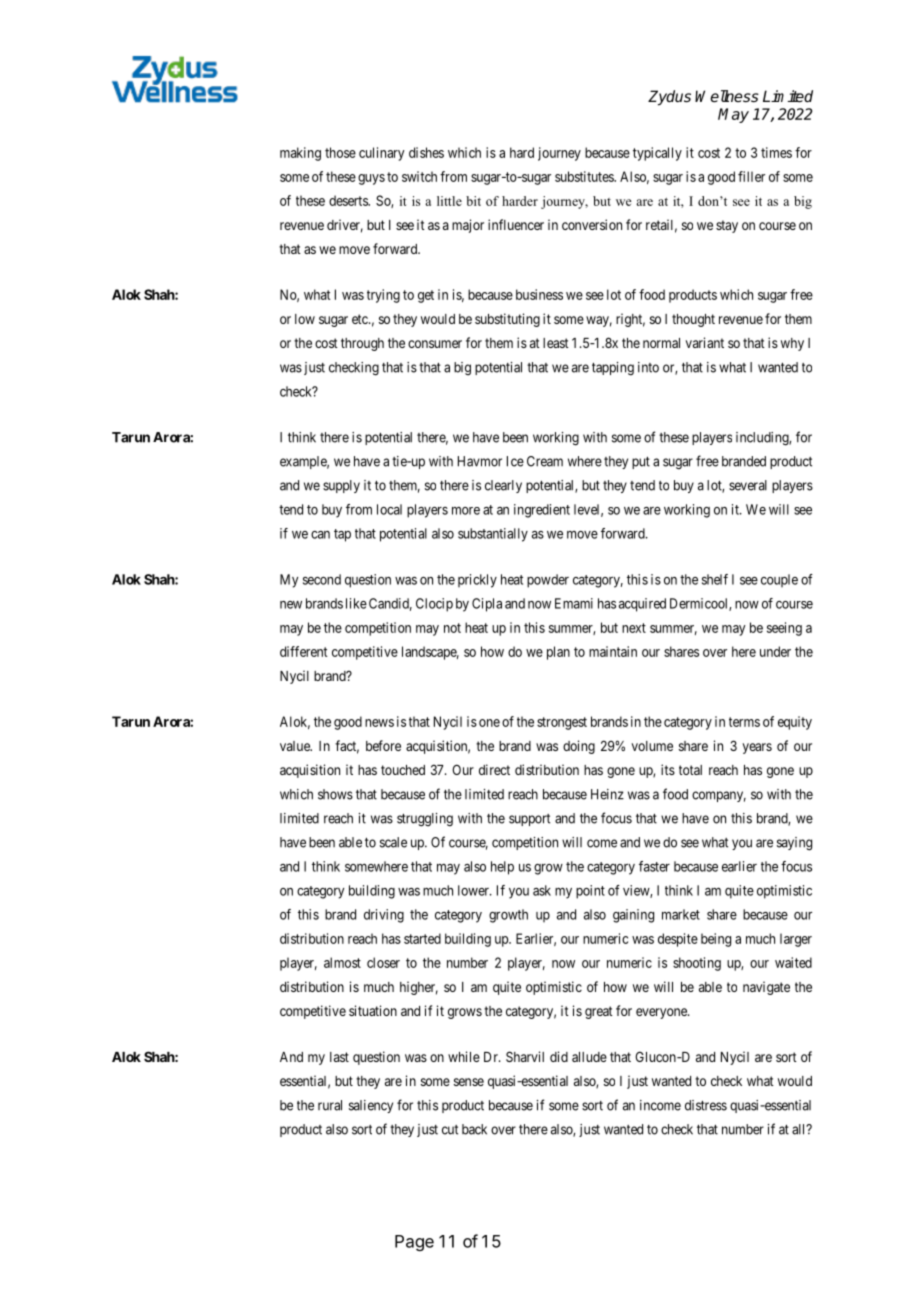 Image resolution: width=924 pixels, height=1307 pixels. I want to click on news, so click(379, 723).
